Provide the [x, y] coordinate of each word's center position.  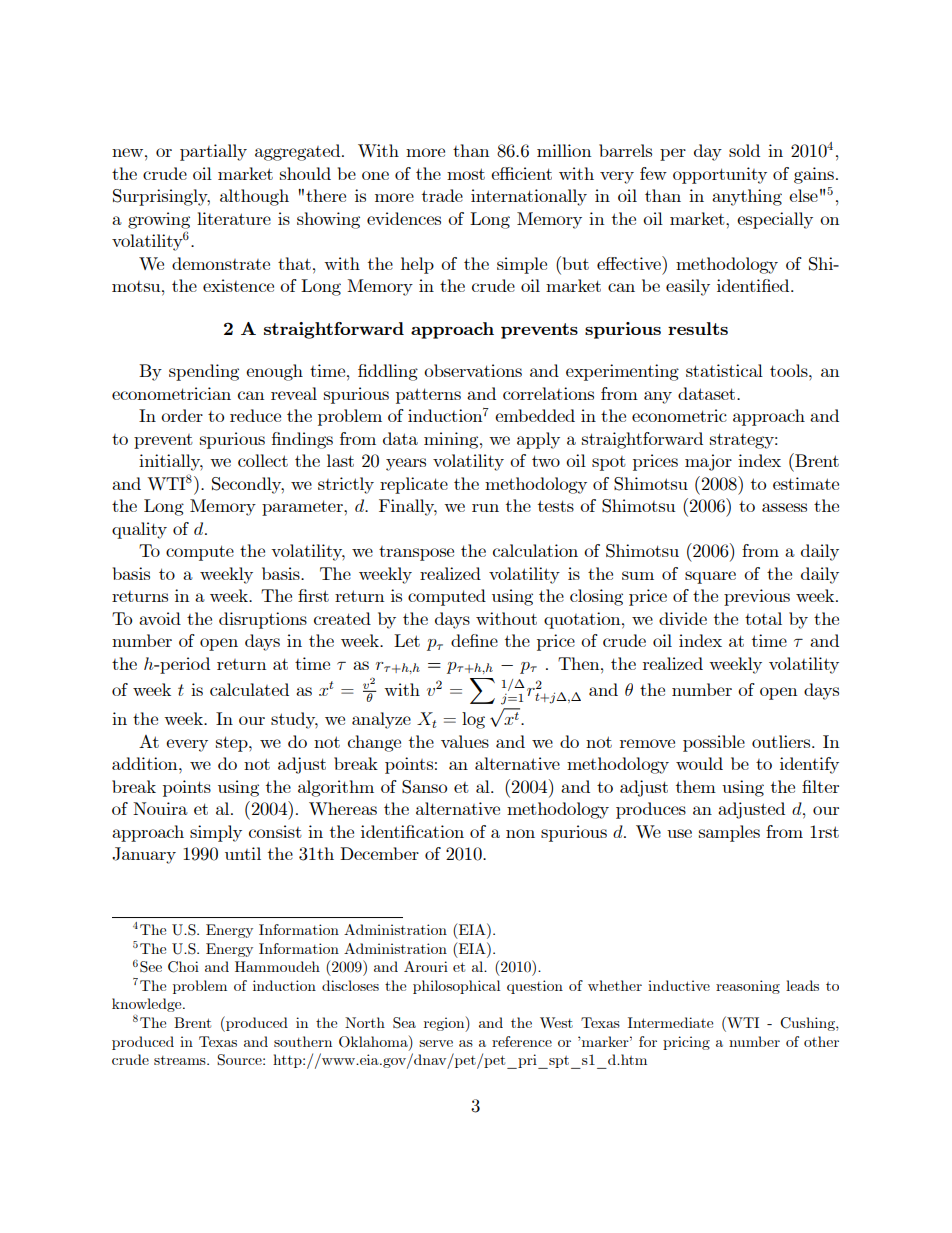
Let [407, 640]
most [466, 174]
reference [522, 1041]
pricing [686, 1043]
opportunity [720, 175]
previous [757, 597]
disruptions [263, 620]
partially [213, 152]
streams [181, 1060]
